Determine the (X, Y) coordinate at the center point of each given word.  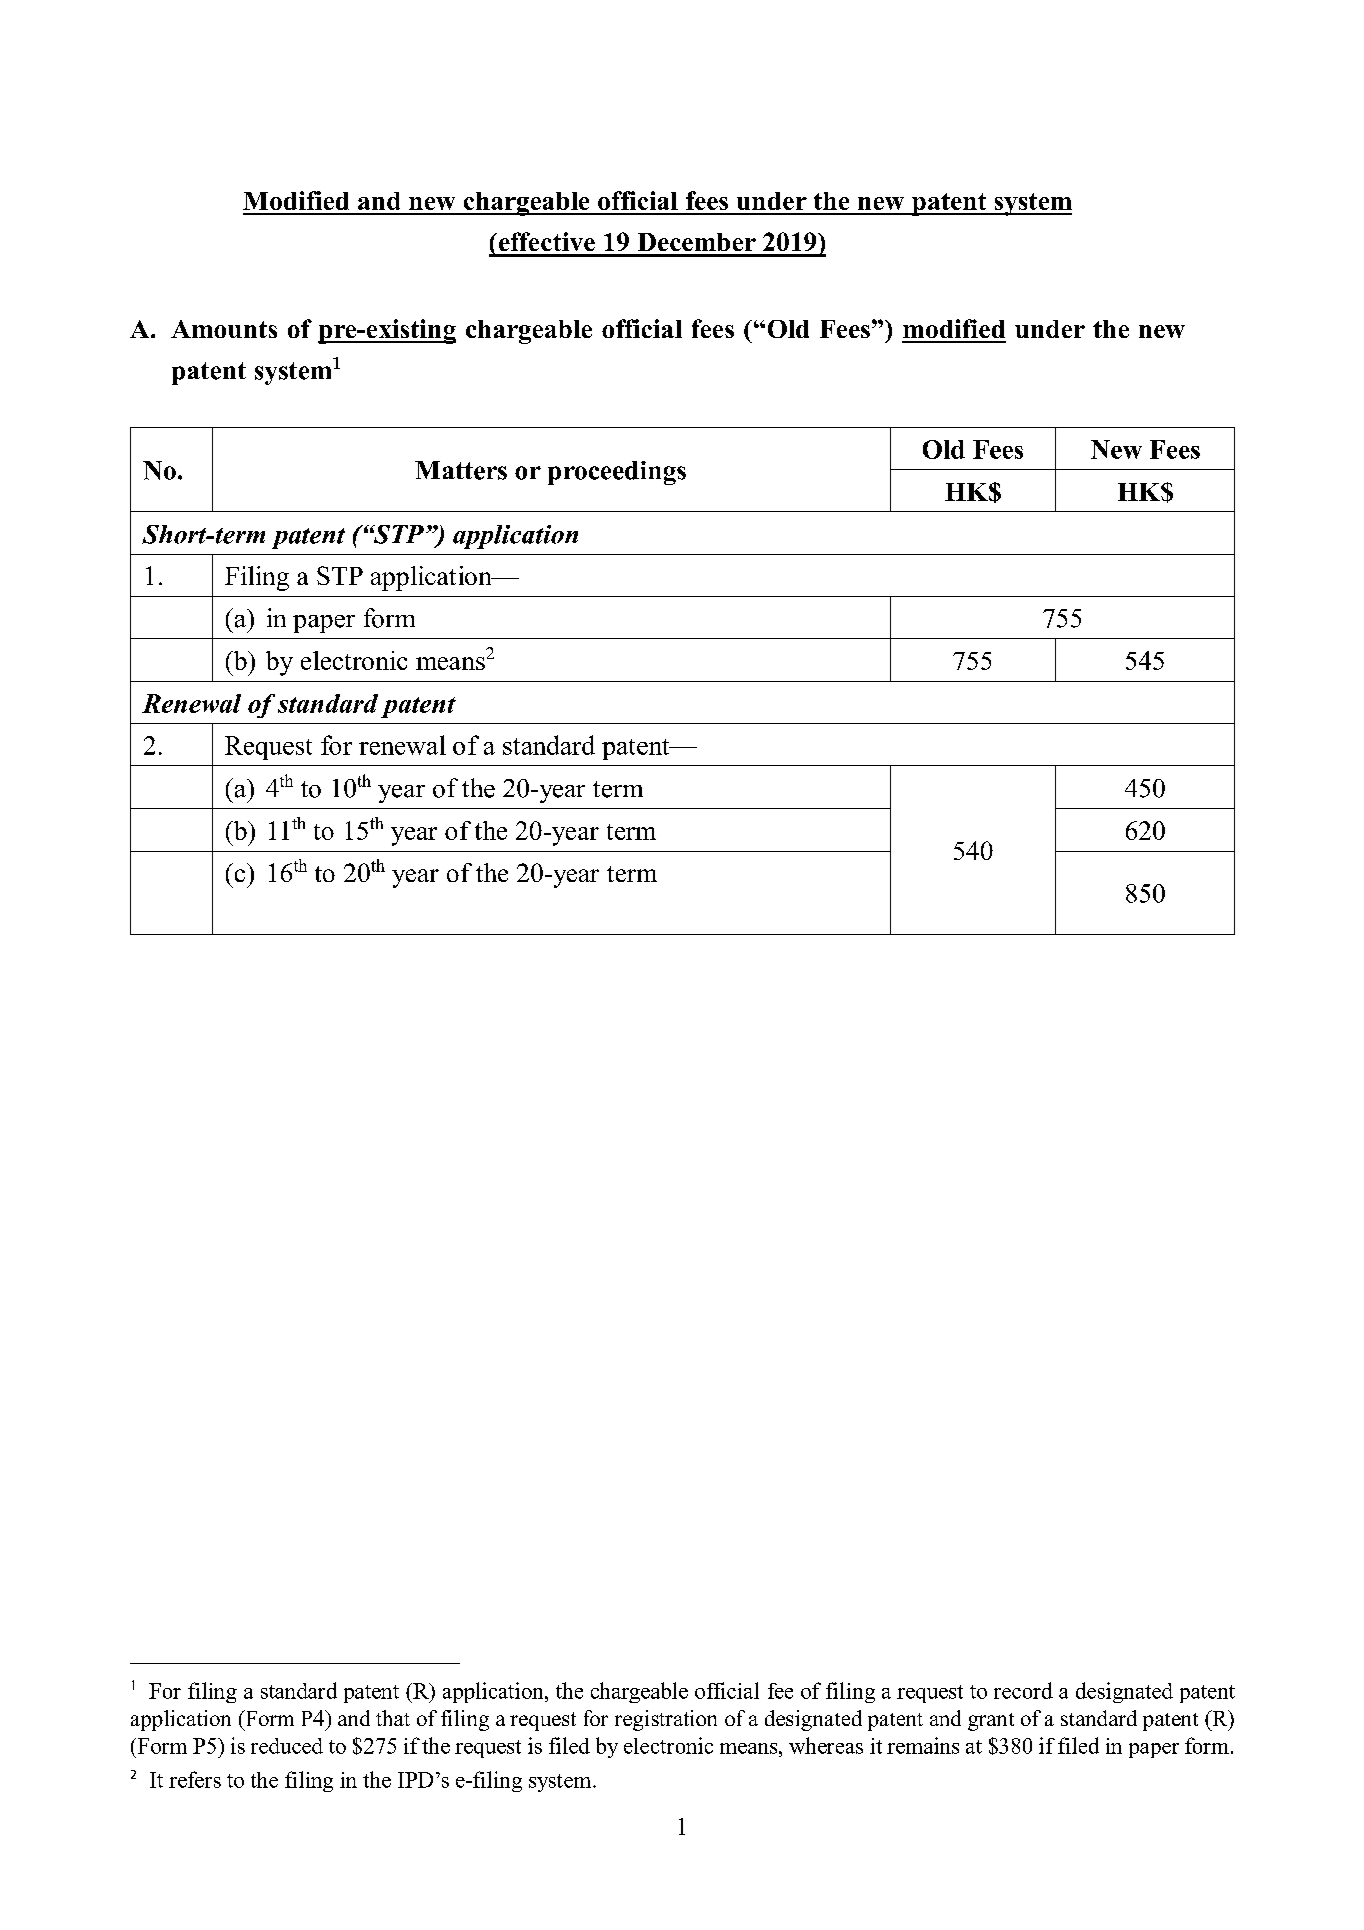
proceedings (617, 473)
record (1023, 1690)
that (393, 1718)
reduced (287, 1746)
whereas (826, 1745)
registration (666, 1720)
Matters (461, 470)
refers (195, 1779)
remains (923, 1745)
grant (991, 1722)
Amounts (224, 329)
